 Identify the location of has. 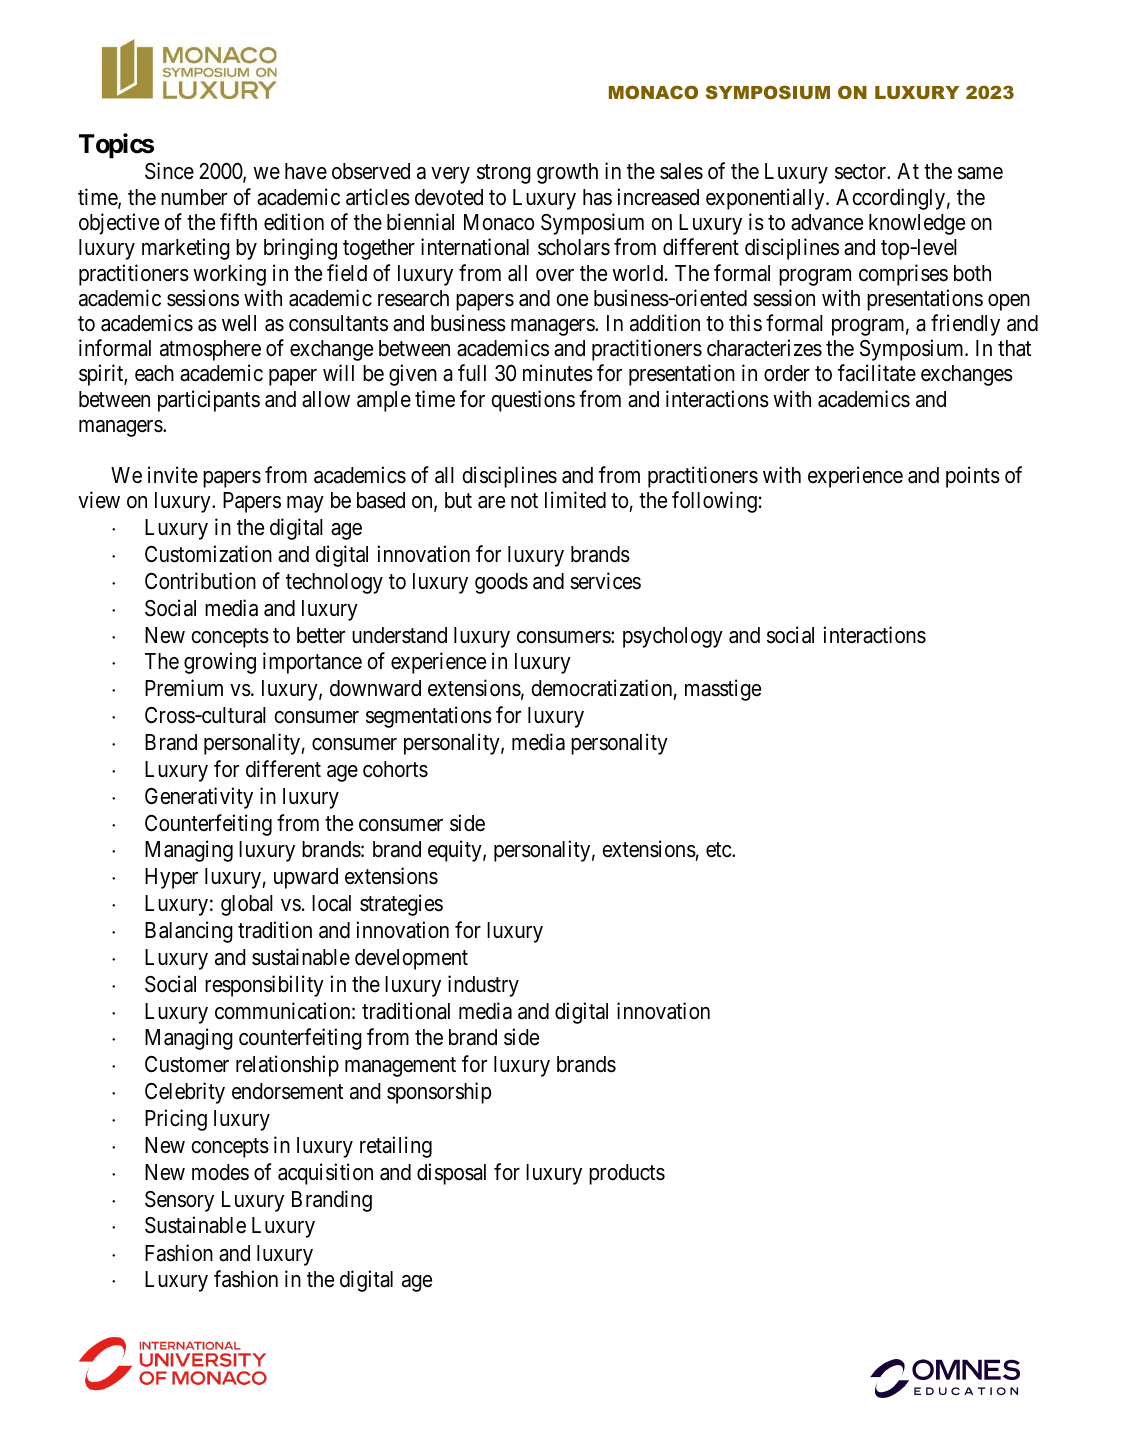
(597, 197).
